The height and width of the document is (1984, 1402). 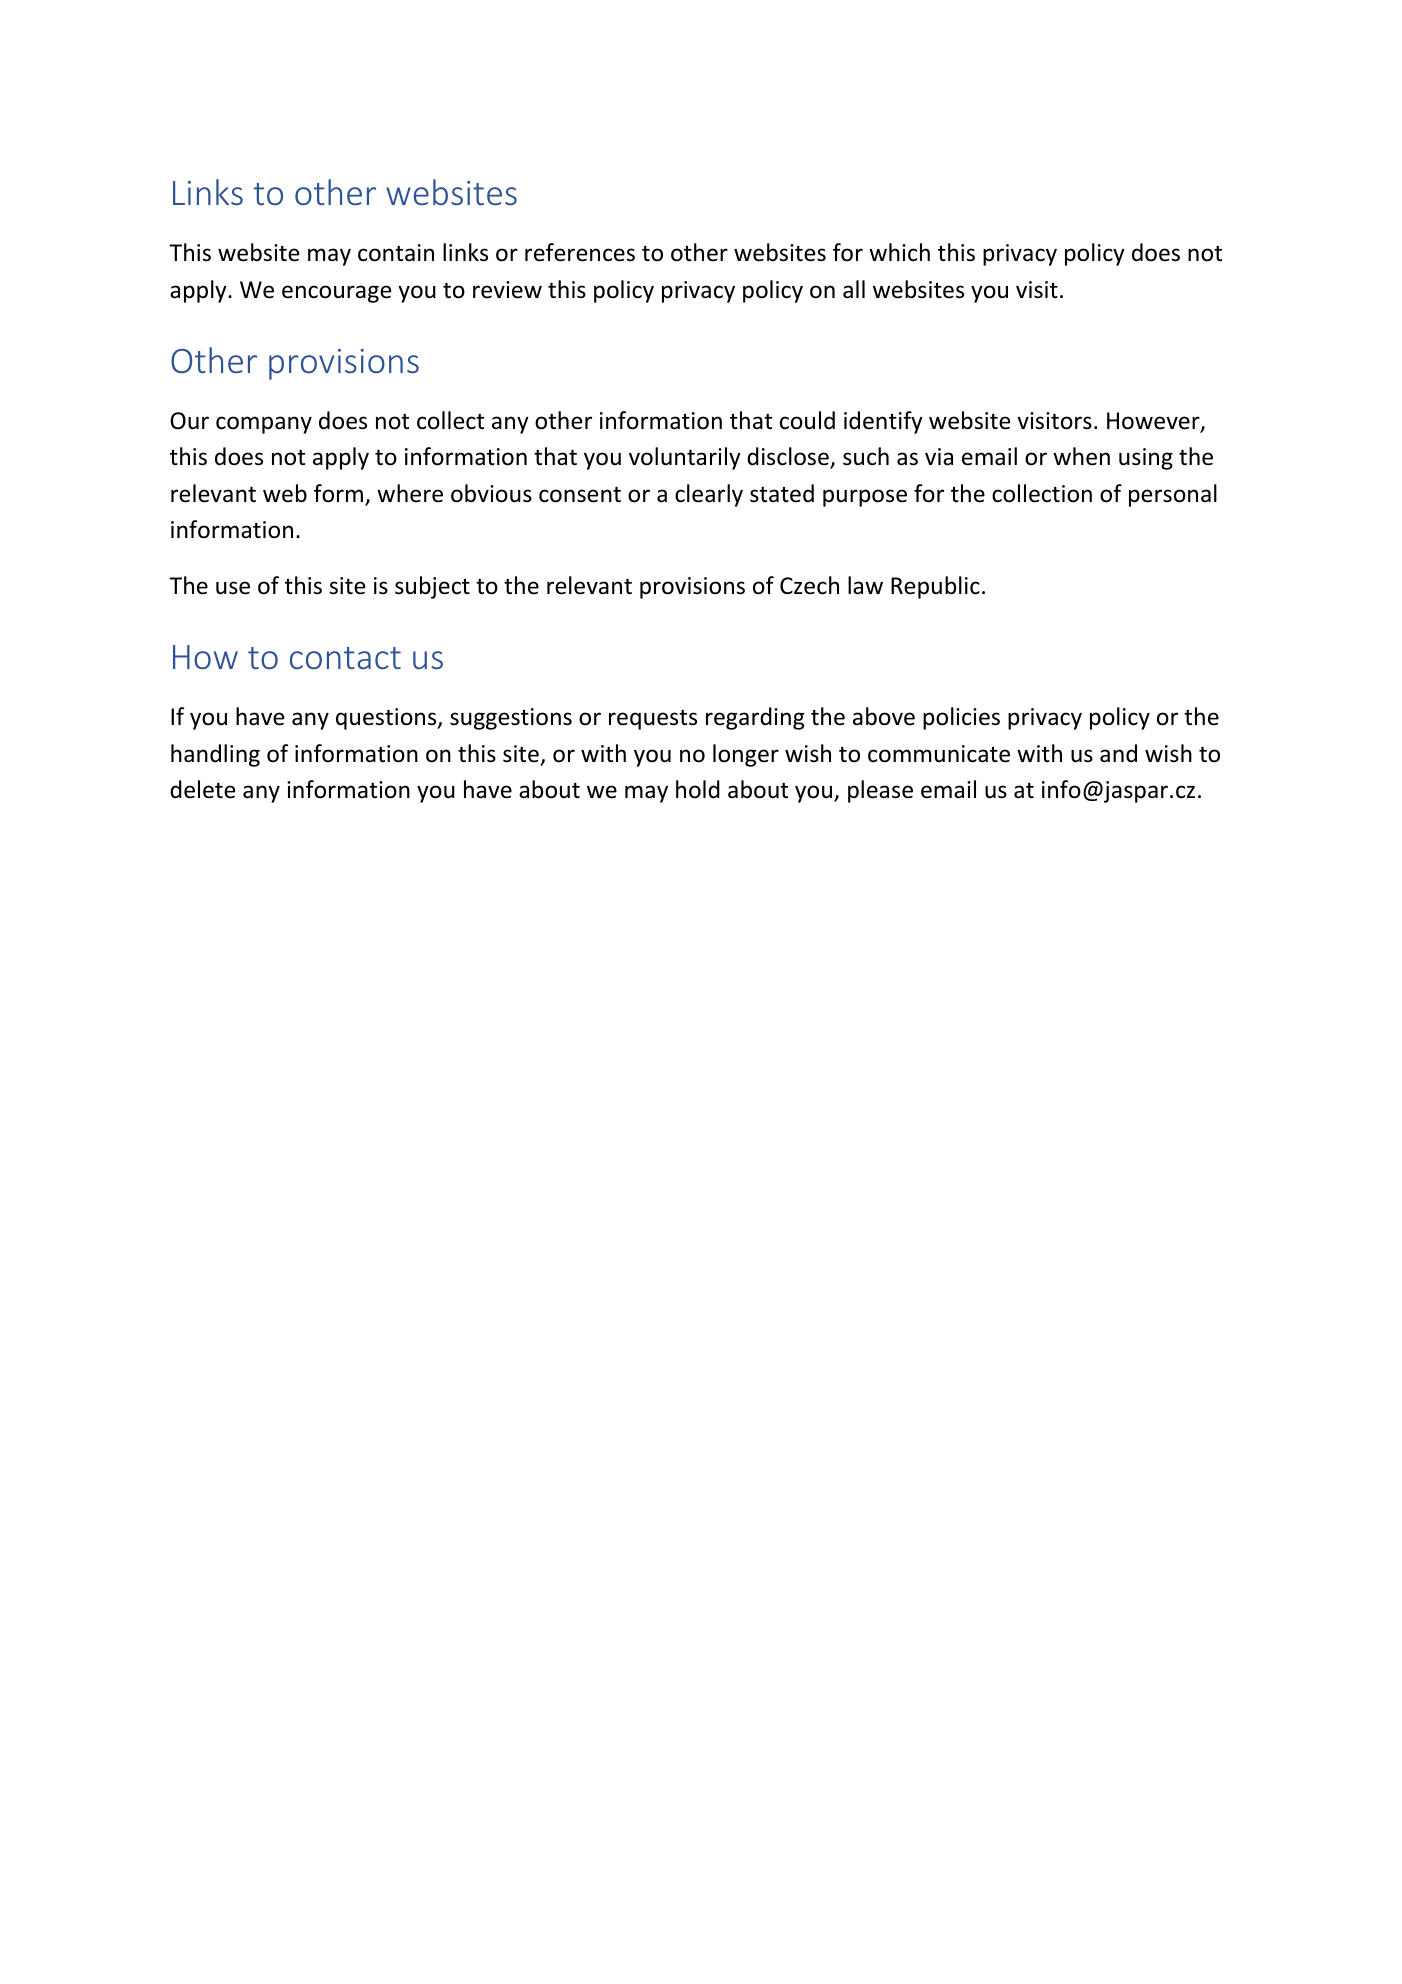 What do you see at coordinates (807, 420) in the document?
I see `could` at bounding box center [807, 420].
